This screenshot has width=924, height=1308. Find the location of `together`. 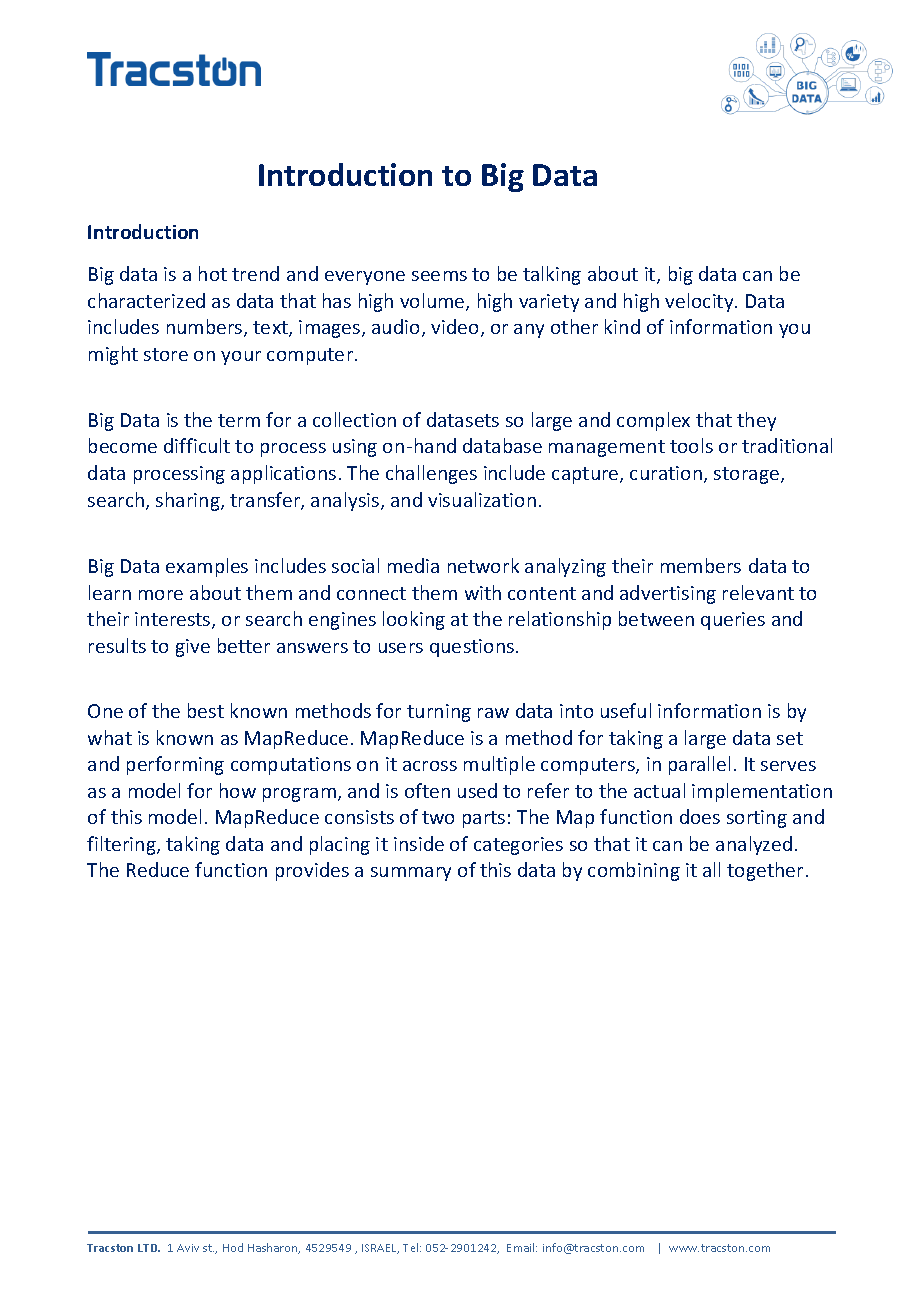

together is located at coordinates (765, 871).
